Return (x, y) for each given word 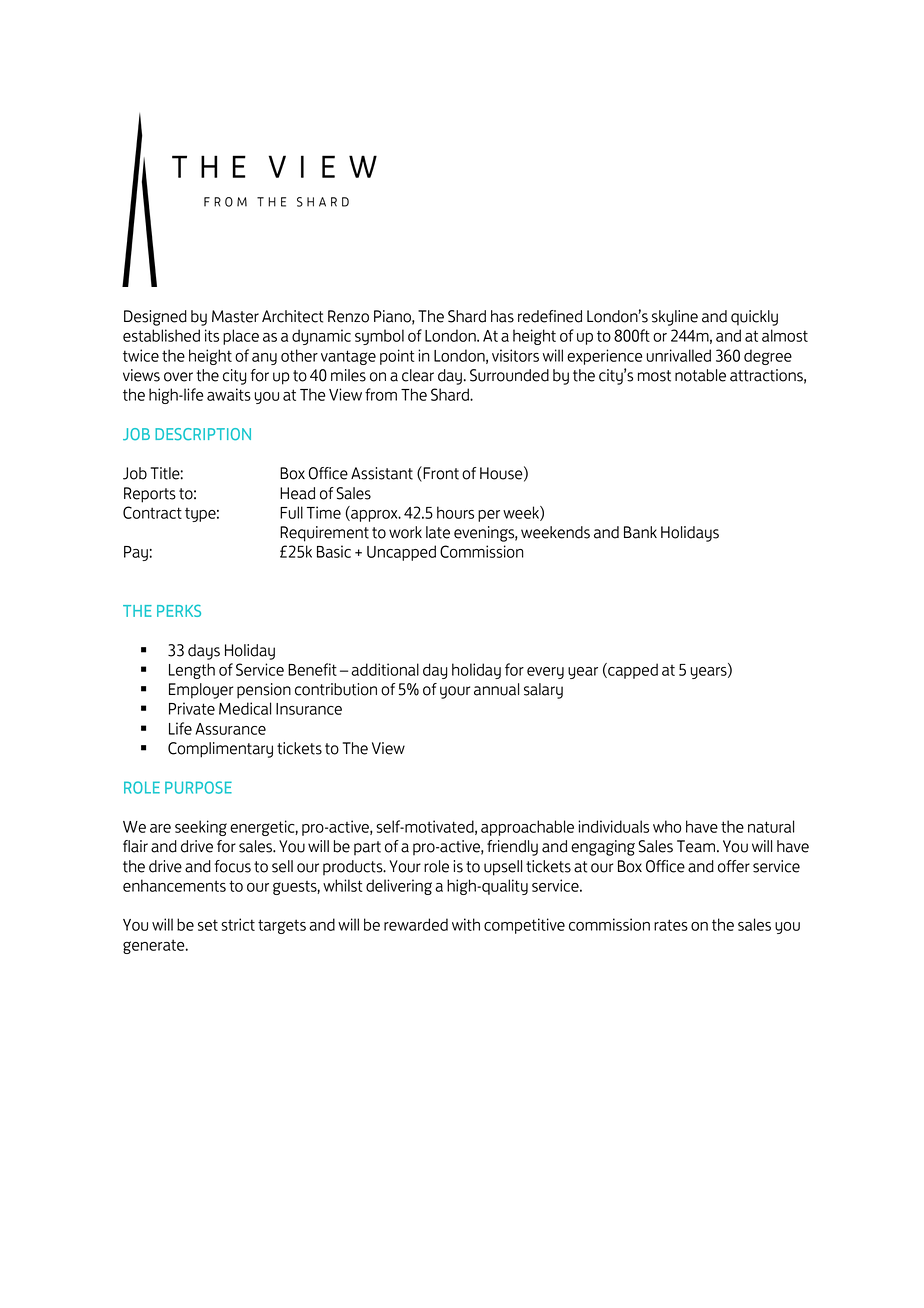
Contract (152, 512)
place (241, 337)
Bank (640, 532)
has (502, 316)
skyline (675, 318)
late (438, 532)
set (208, 925)
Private (192, 708)
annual (496, 689)
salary (543, 691)
